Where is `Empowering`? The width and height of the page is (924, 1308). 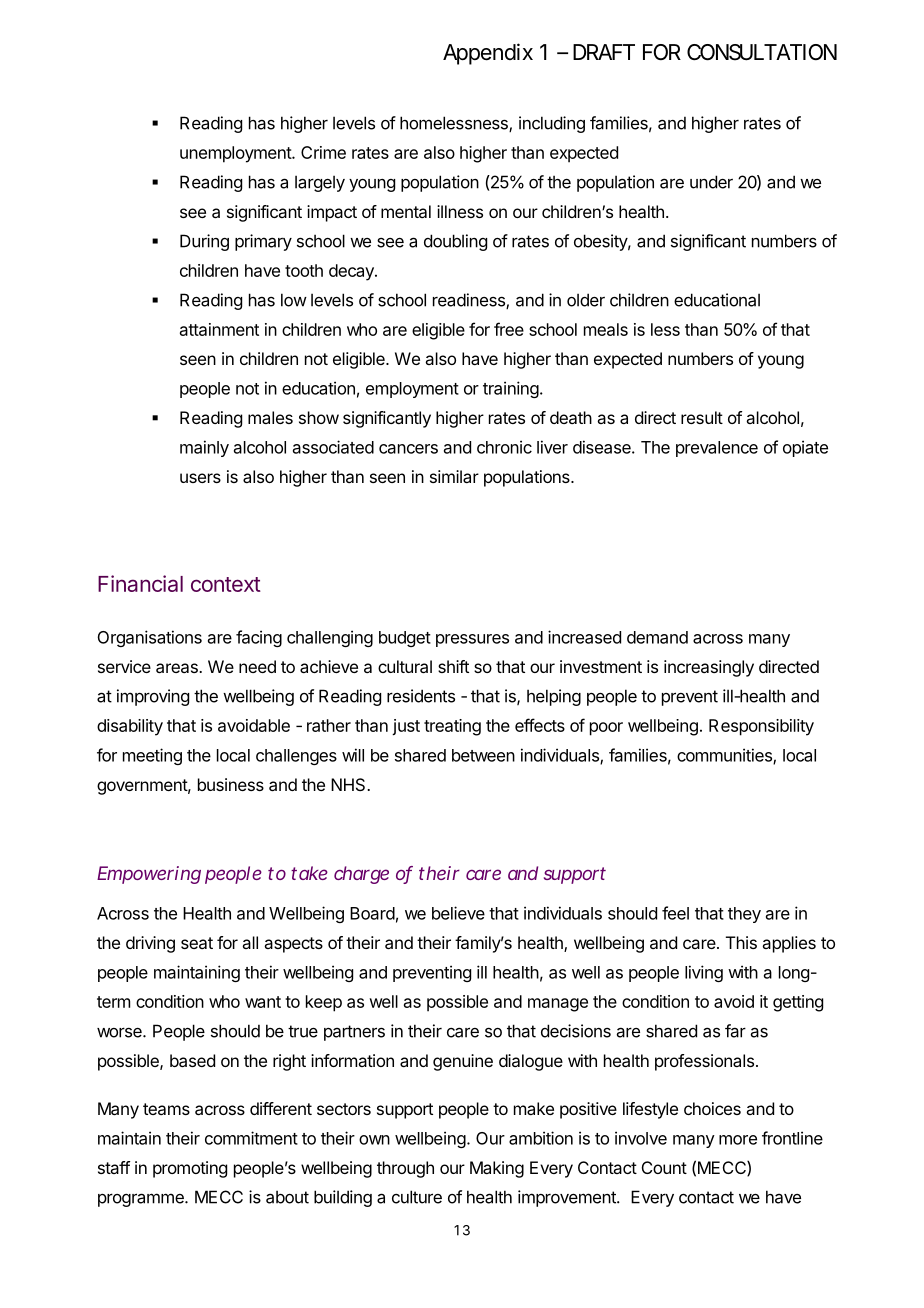
Empowering is located at coordinates (149, 875).
